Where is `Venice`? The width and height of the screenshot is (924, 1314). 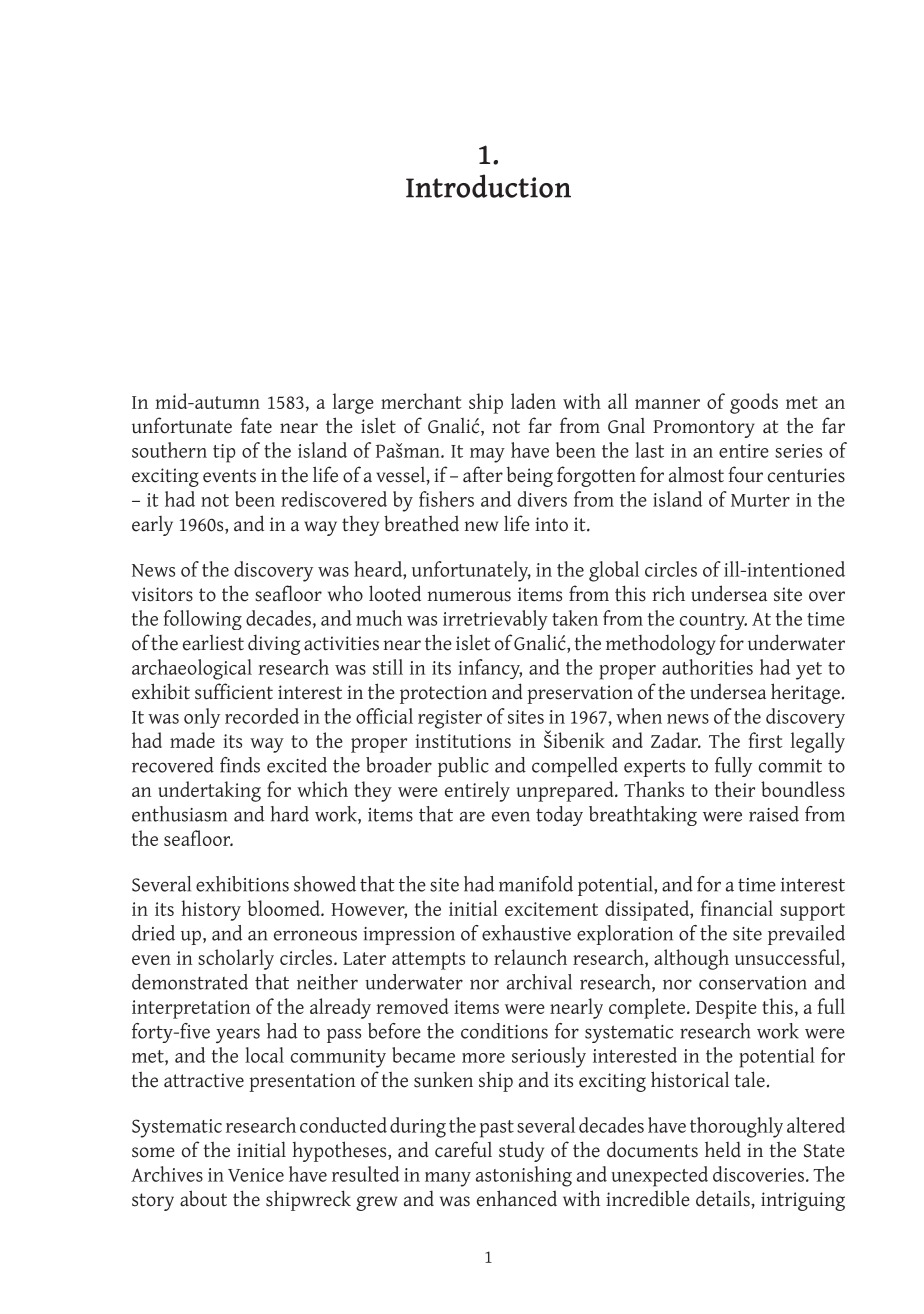
Venice is located at coordinates (256, 1175).
